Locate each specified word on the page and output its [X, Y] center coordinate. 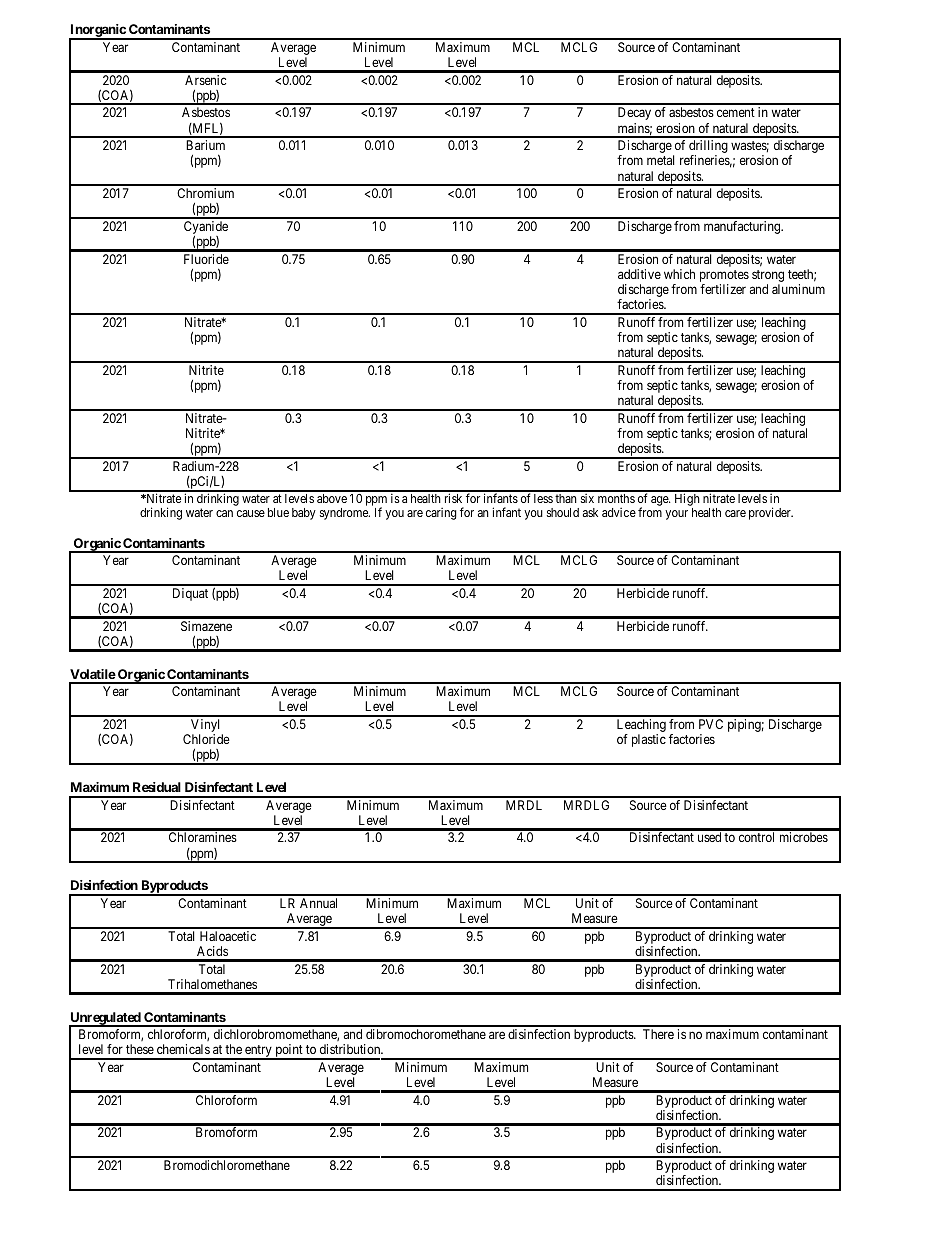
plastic [649, 740]
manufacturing [743, 227]
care [735, 513]
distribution [351, 1049]
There [658, 1034]
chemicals [183, 1049]
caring [441, 514]
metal [660, 160]
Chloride [206, 739]
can [224, 513]
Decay [634, 113]
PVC [711, 724]
